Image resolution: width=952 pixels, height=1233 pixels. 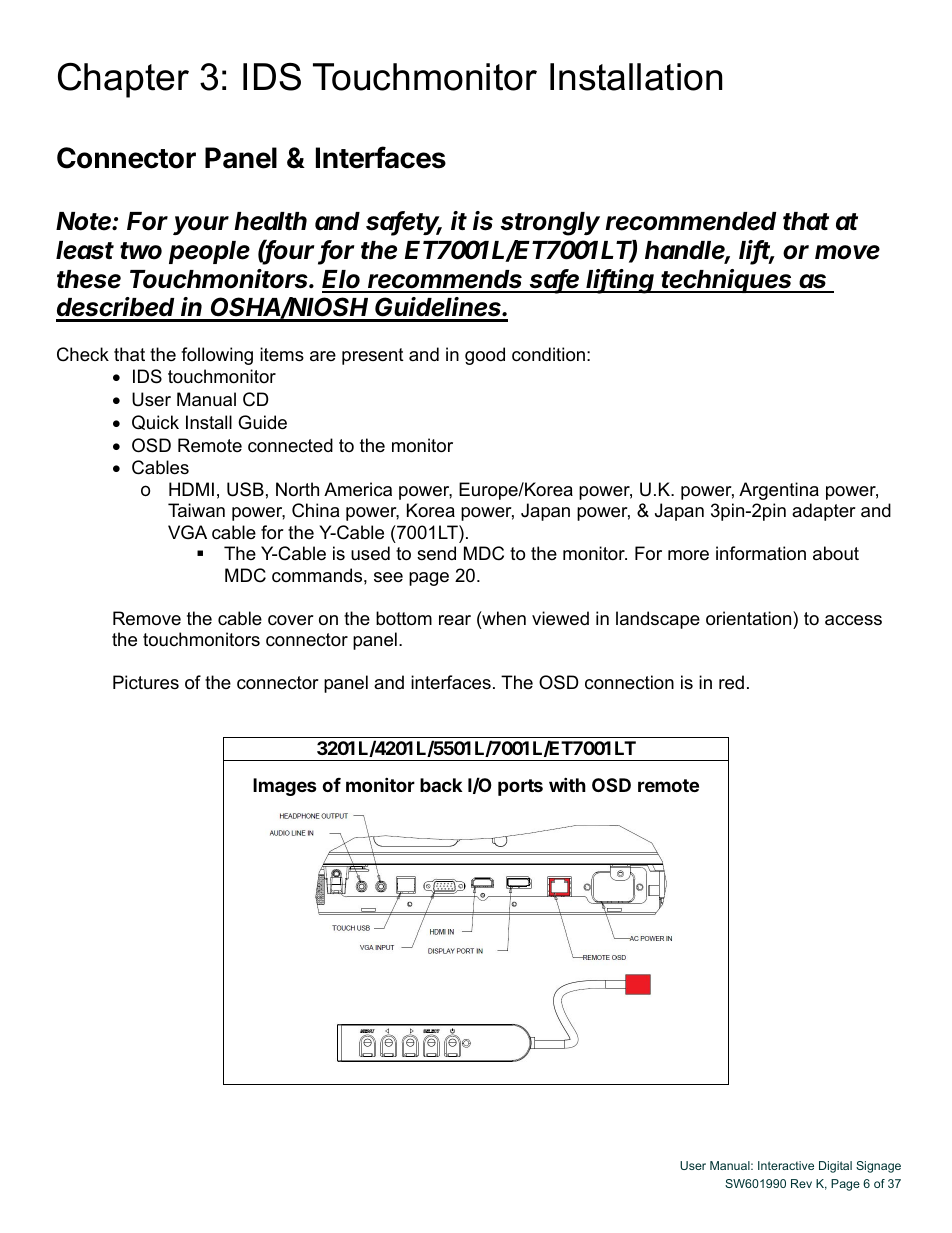 What do you see at coordinates (801, 1183) in the screenshot?
I see `Rev` at bounding box center [801, 1183].
